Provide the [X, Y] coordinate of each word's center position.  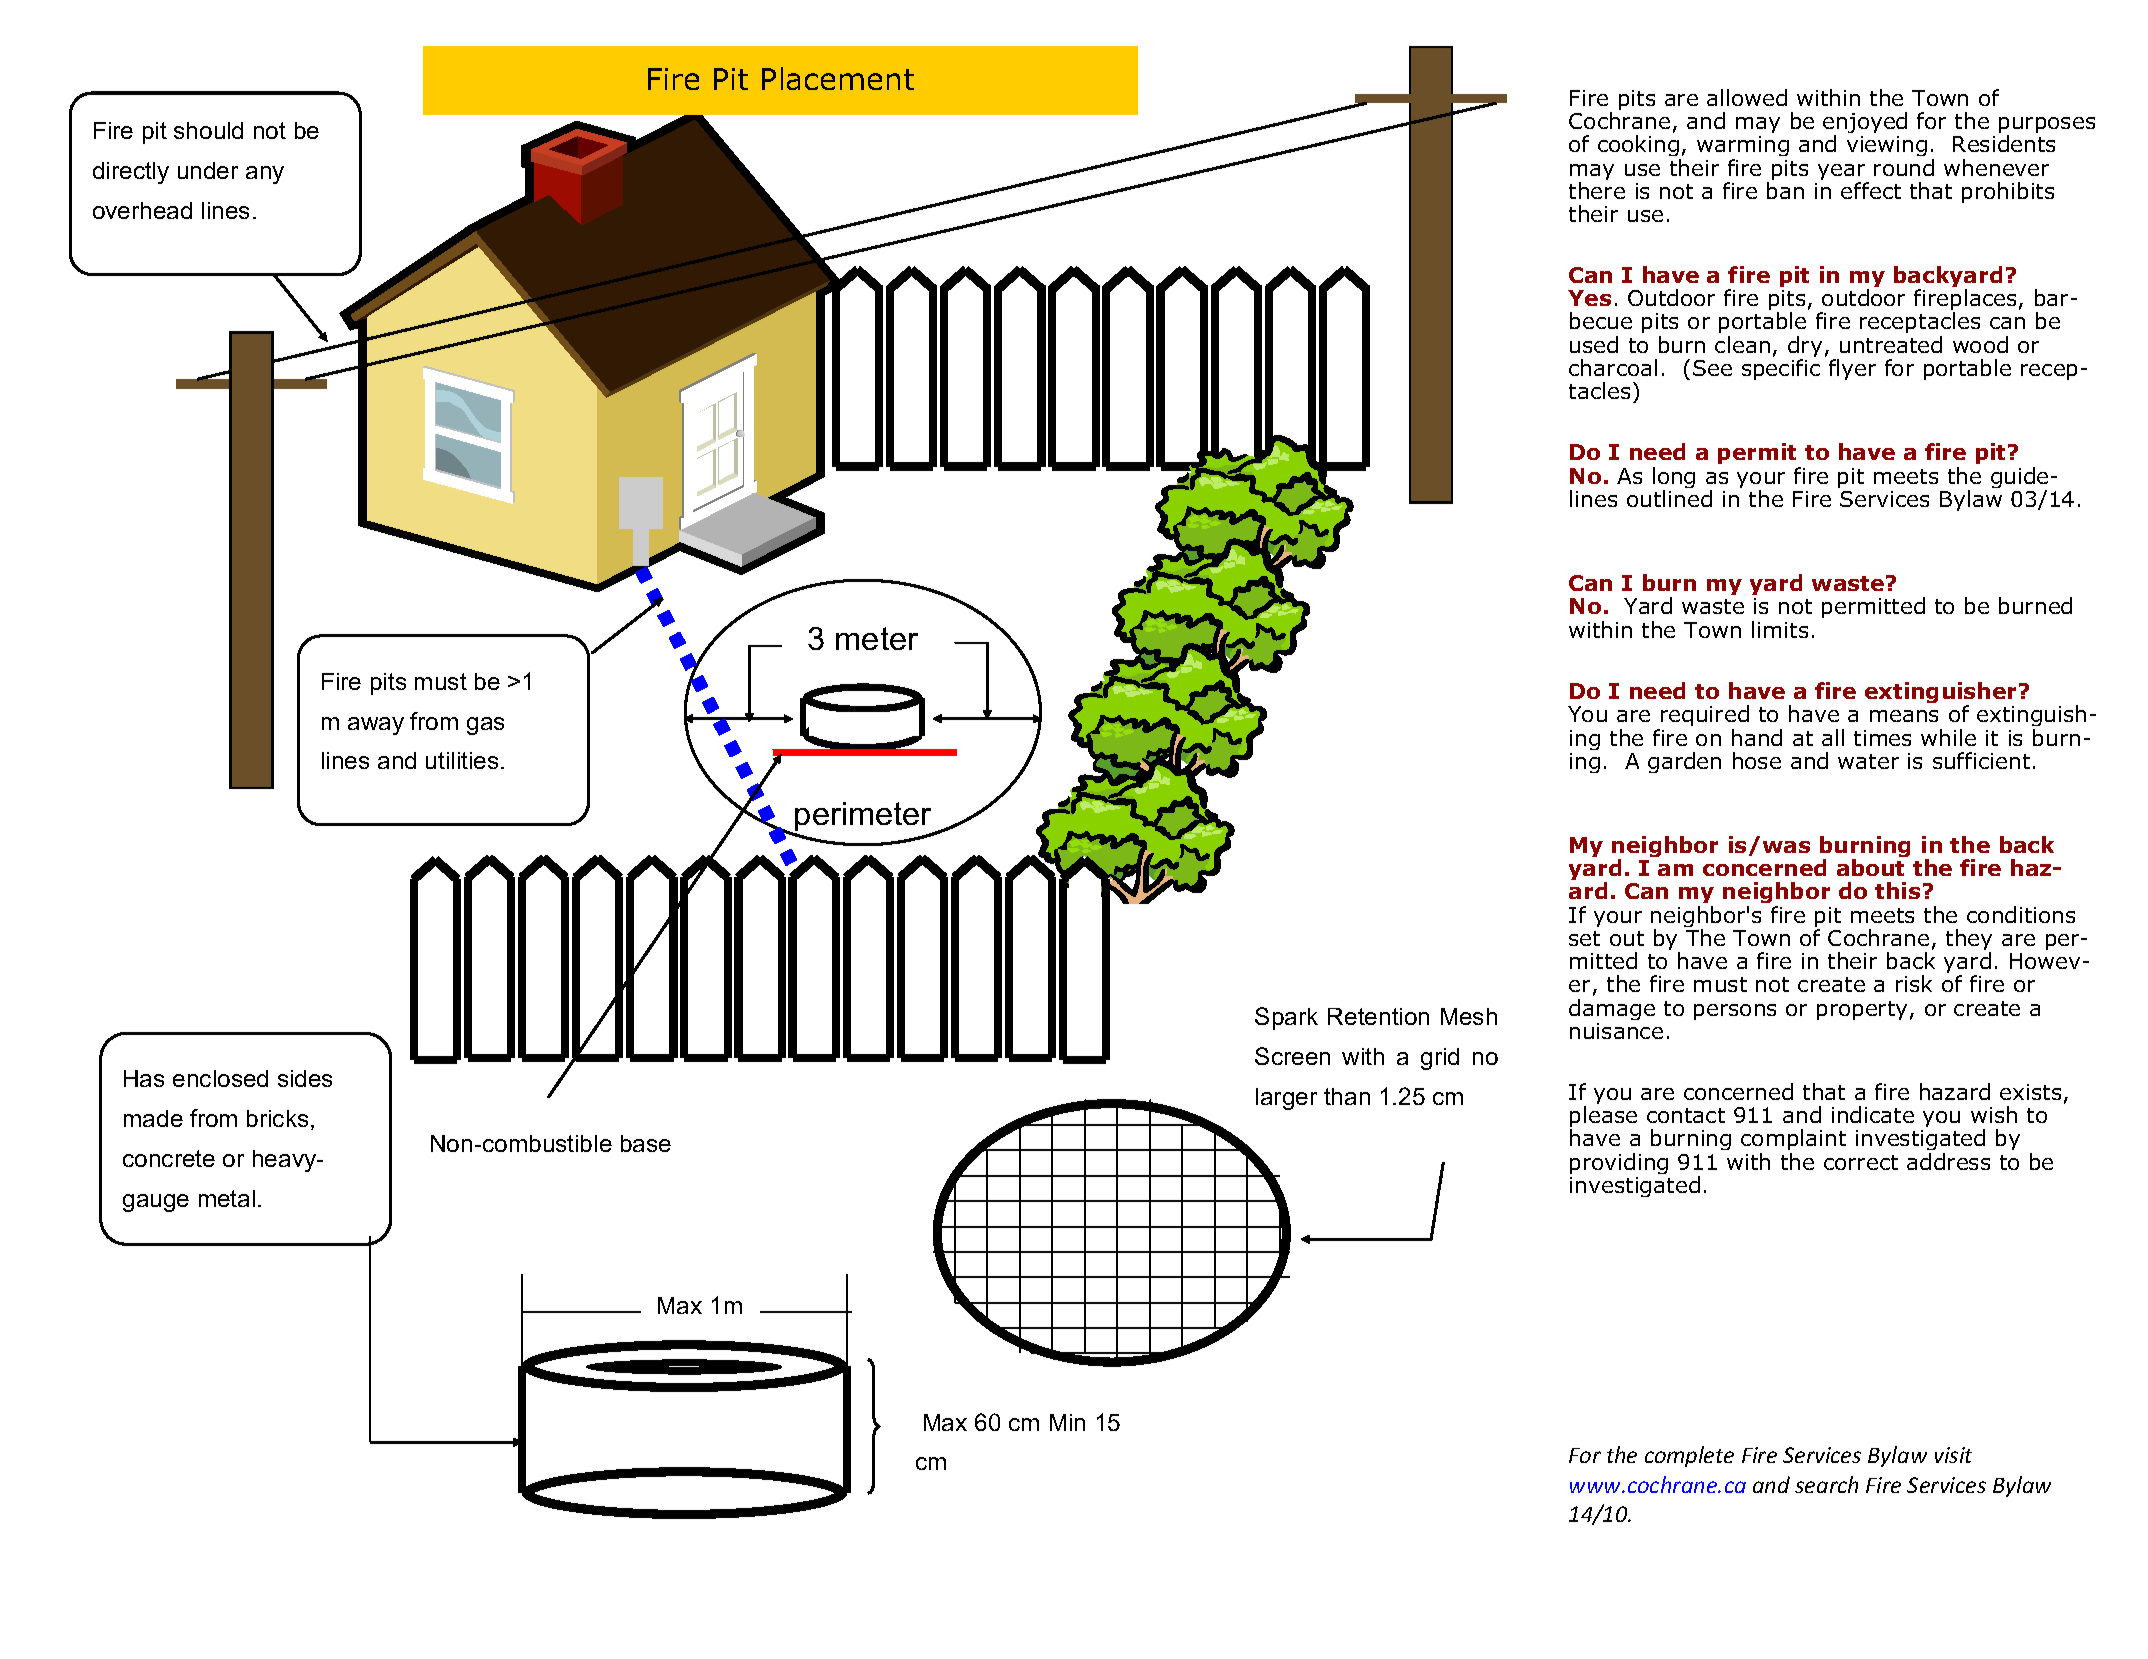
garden [1684, 762]
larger [1286, 1099]
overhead [142, 210]
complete [1689, 1456]
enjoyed [1865, 124]
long [1674, 479]
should [208, 130]
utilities [462, 760]
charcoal [1613, 367]
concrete [169, 1158]
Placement [838, 78]
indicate [1873, 1114]
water [1868, 761]
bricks [277, 1118]
